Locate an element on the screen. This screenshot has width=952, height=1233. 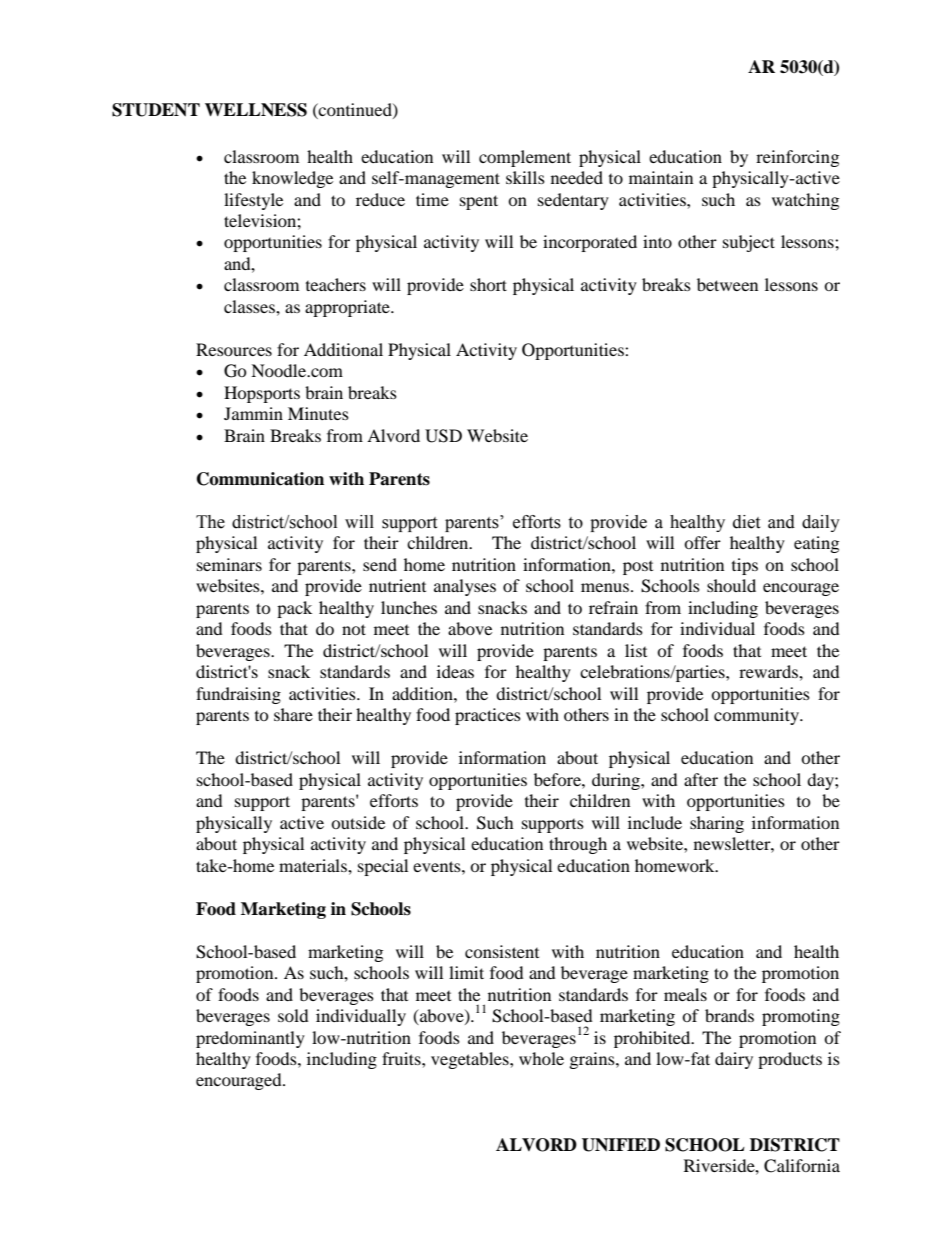
WELLNESS is located at coordinates (256, 110).
